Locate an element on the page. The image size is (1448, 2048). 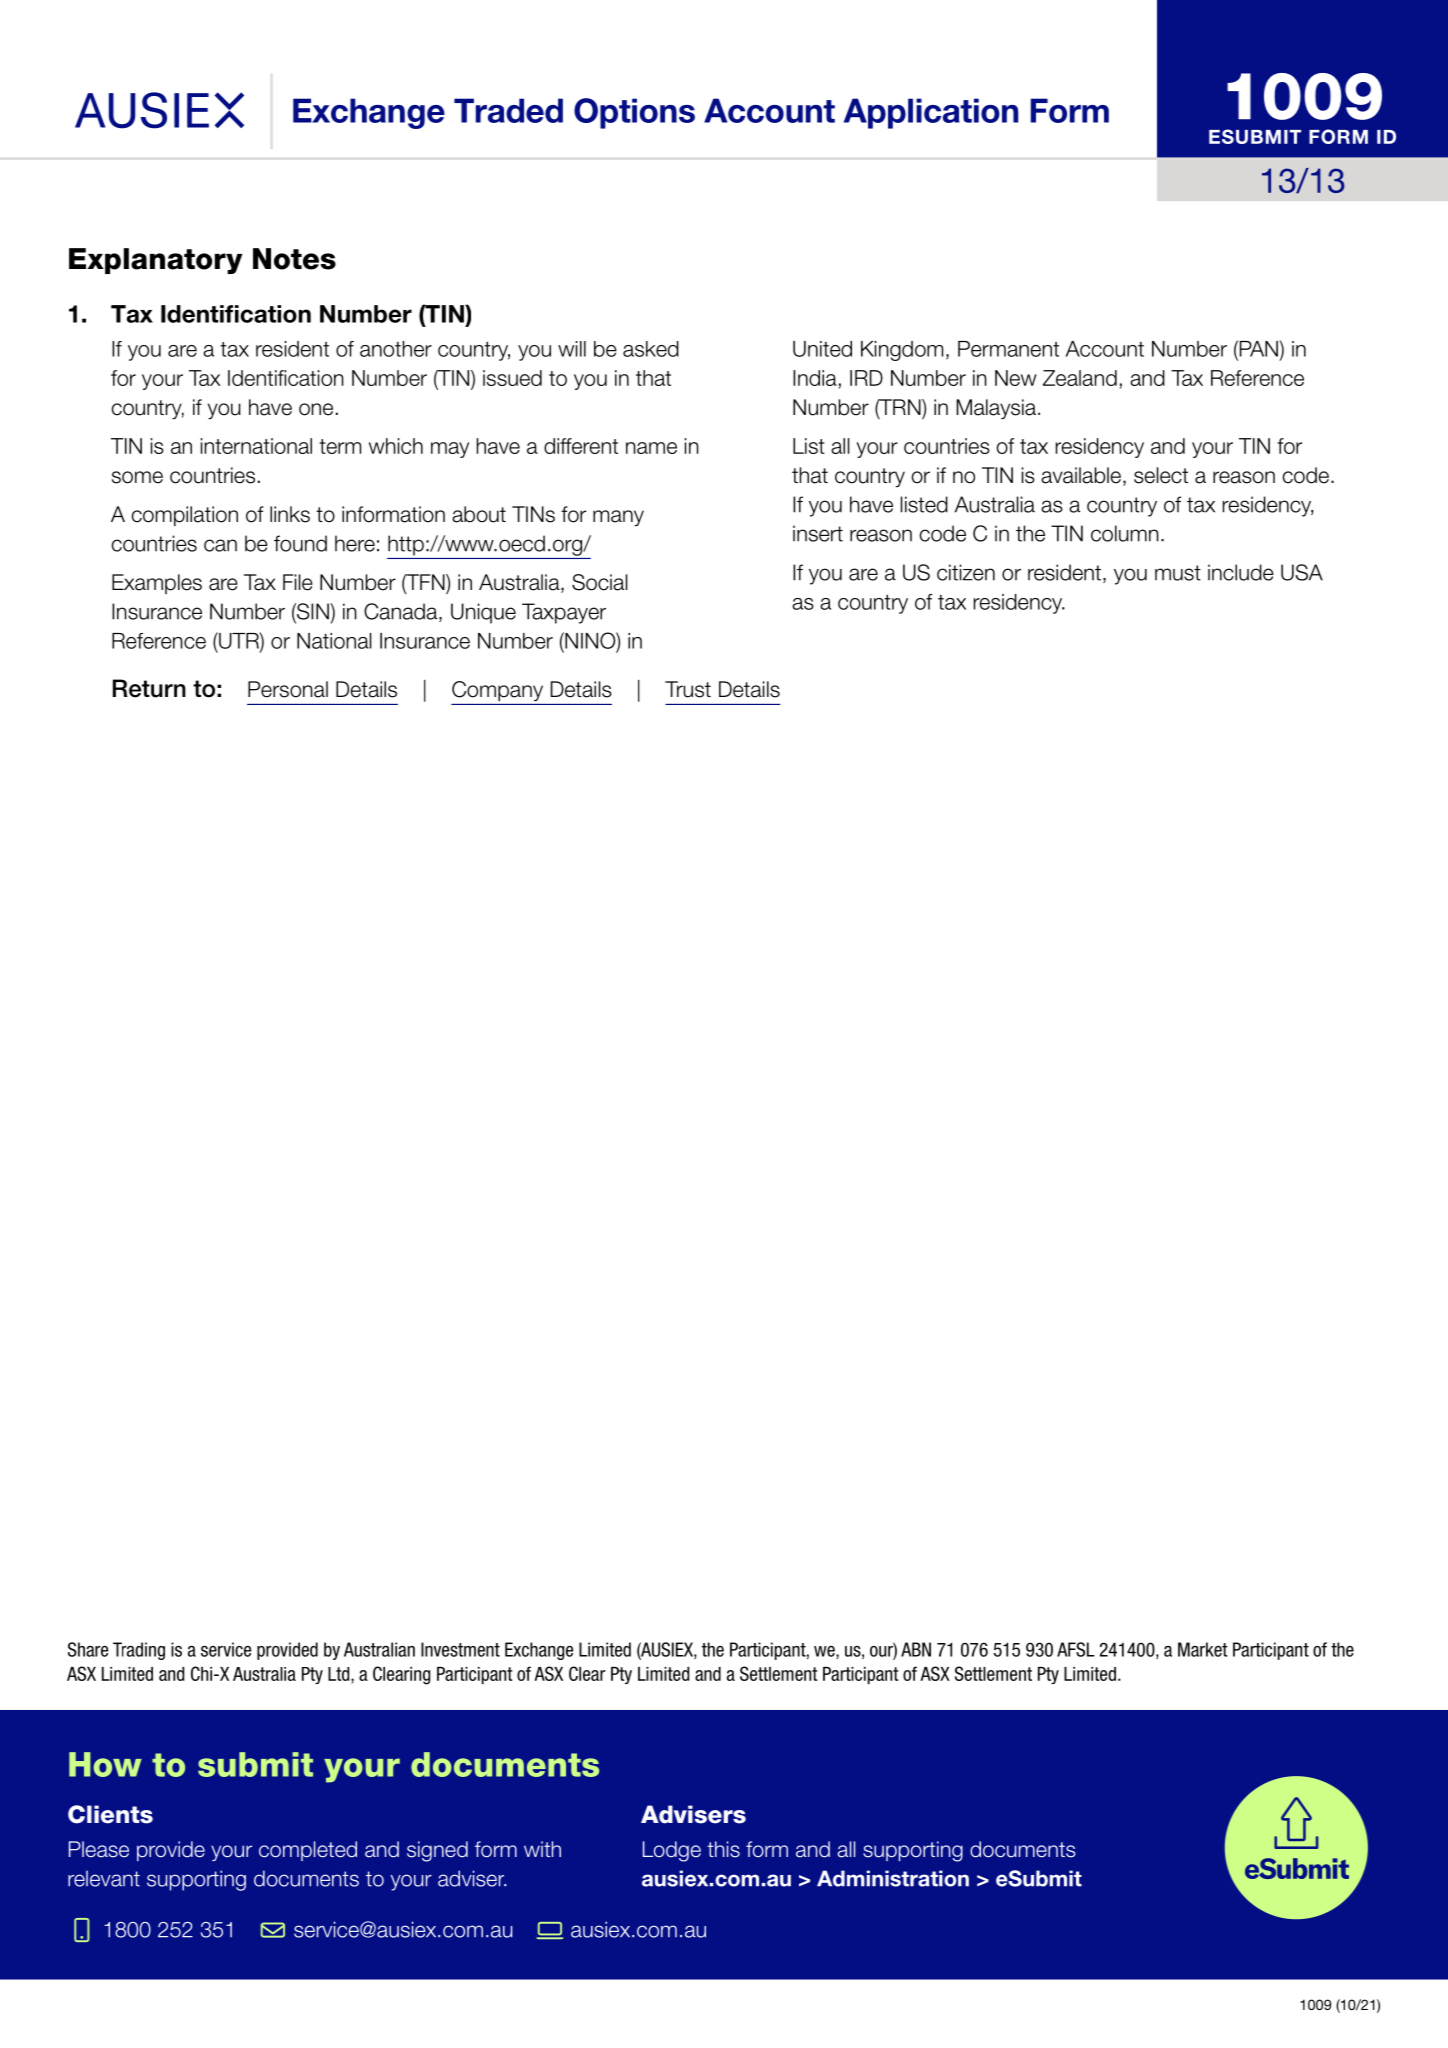
Notes is located at coordinates (294, 259).
